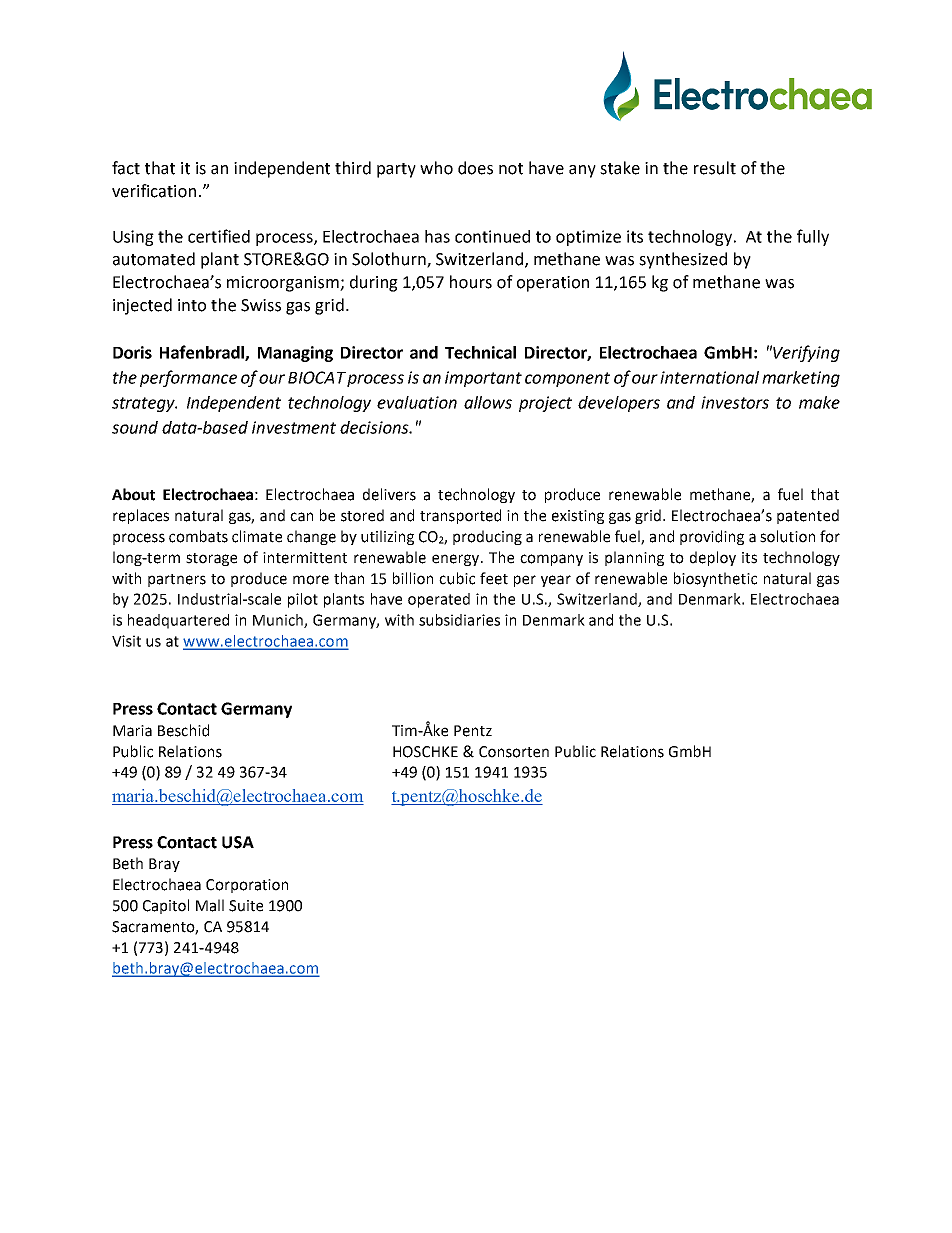  Describe the element at coordinates (188, 378) in the image. I see `performance` at that location.
